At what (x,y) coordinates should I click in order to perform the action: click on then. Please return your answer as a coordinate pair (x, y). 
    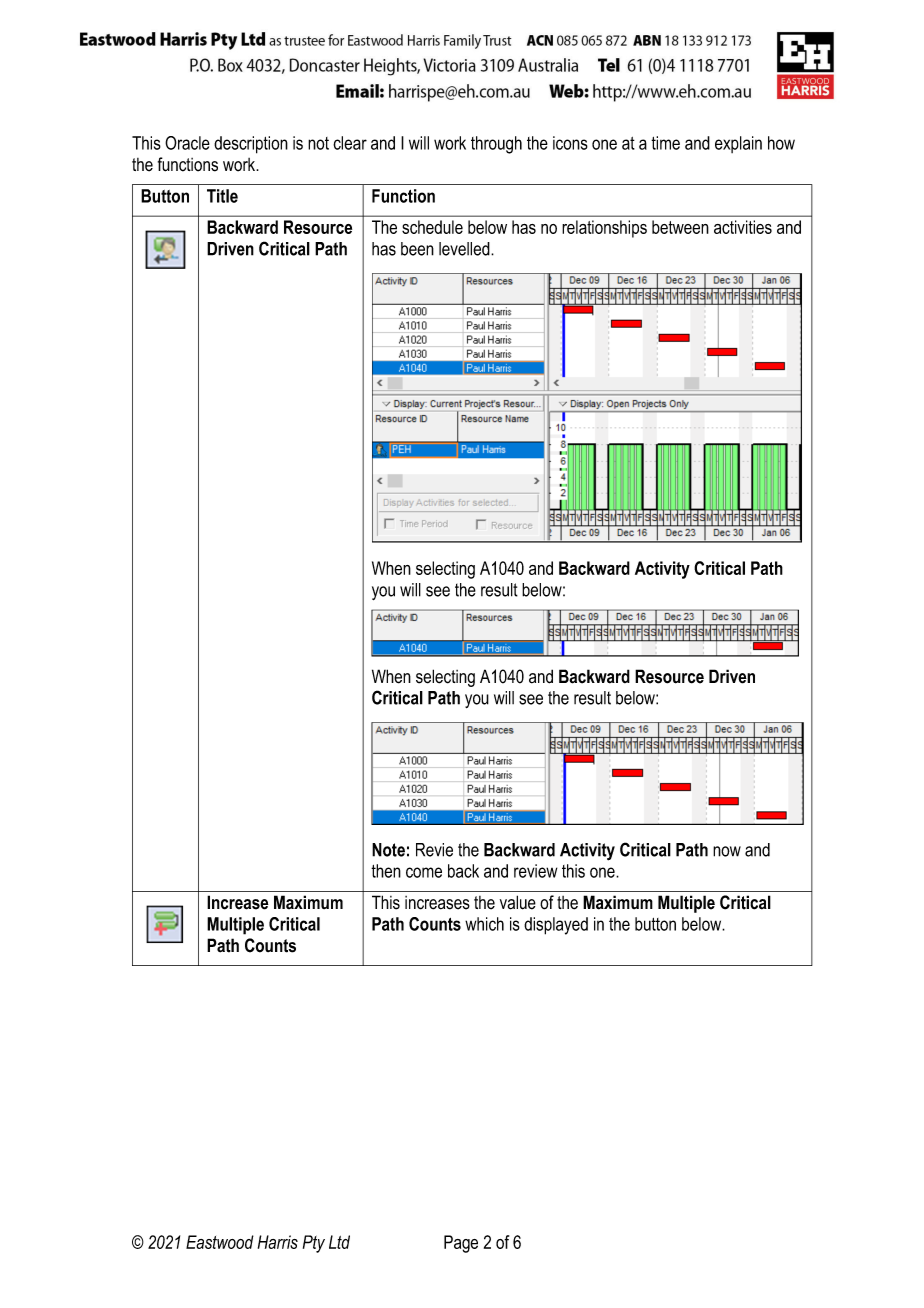
    Looking at the image, I should click on (386, 871).
